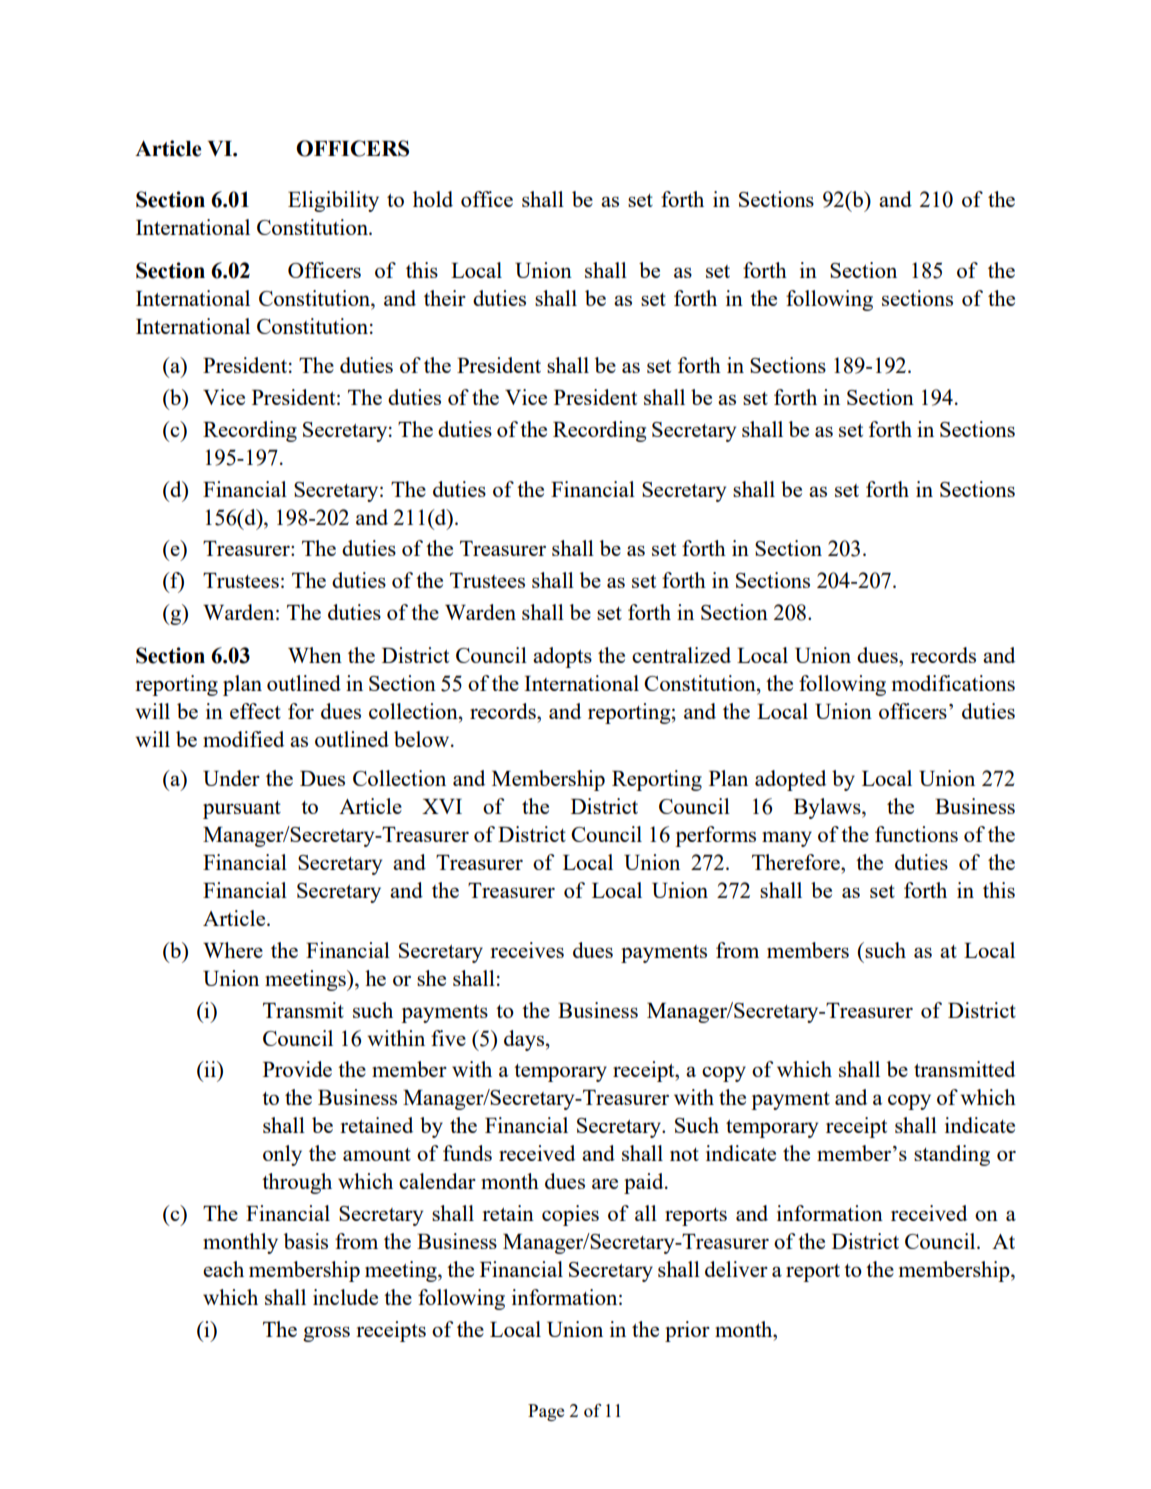 The height and width of the screenshot is (1489, 1151). What do you see at coordinates (433, 199) in the screenshot?
I see `hold` at bounding box center [433, 199].
